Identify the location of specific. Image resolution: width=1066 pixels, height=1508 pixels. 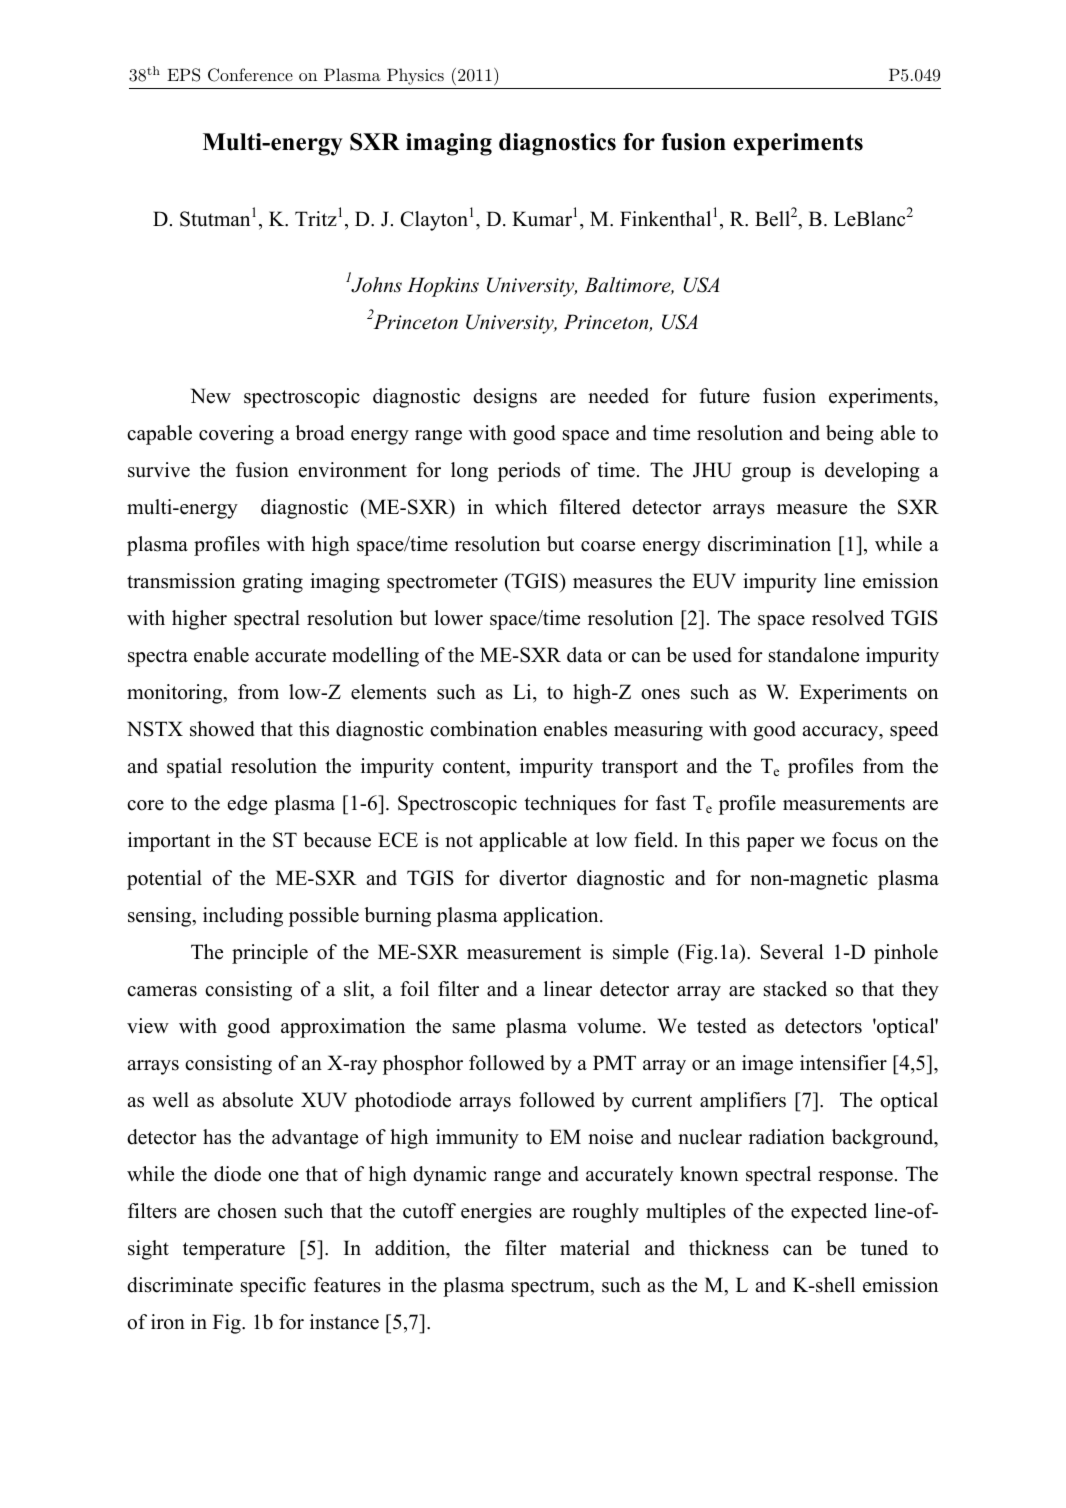
(273, 1287).
